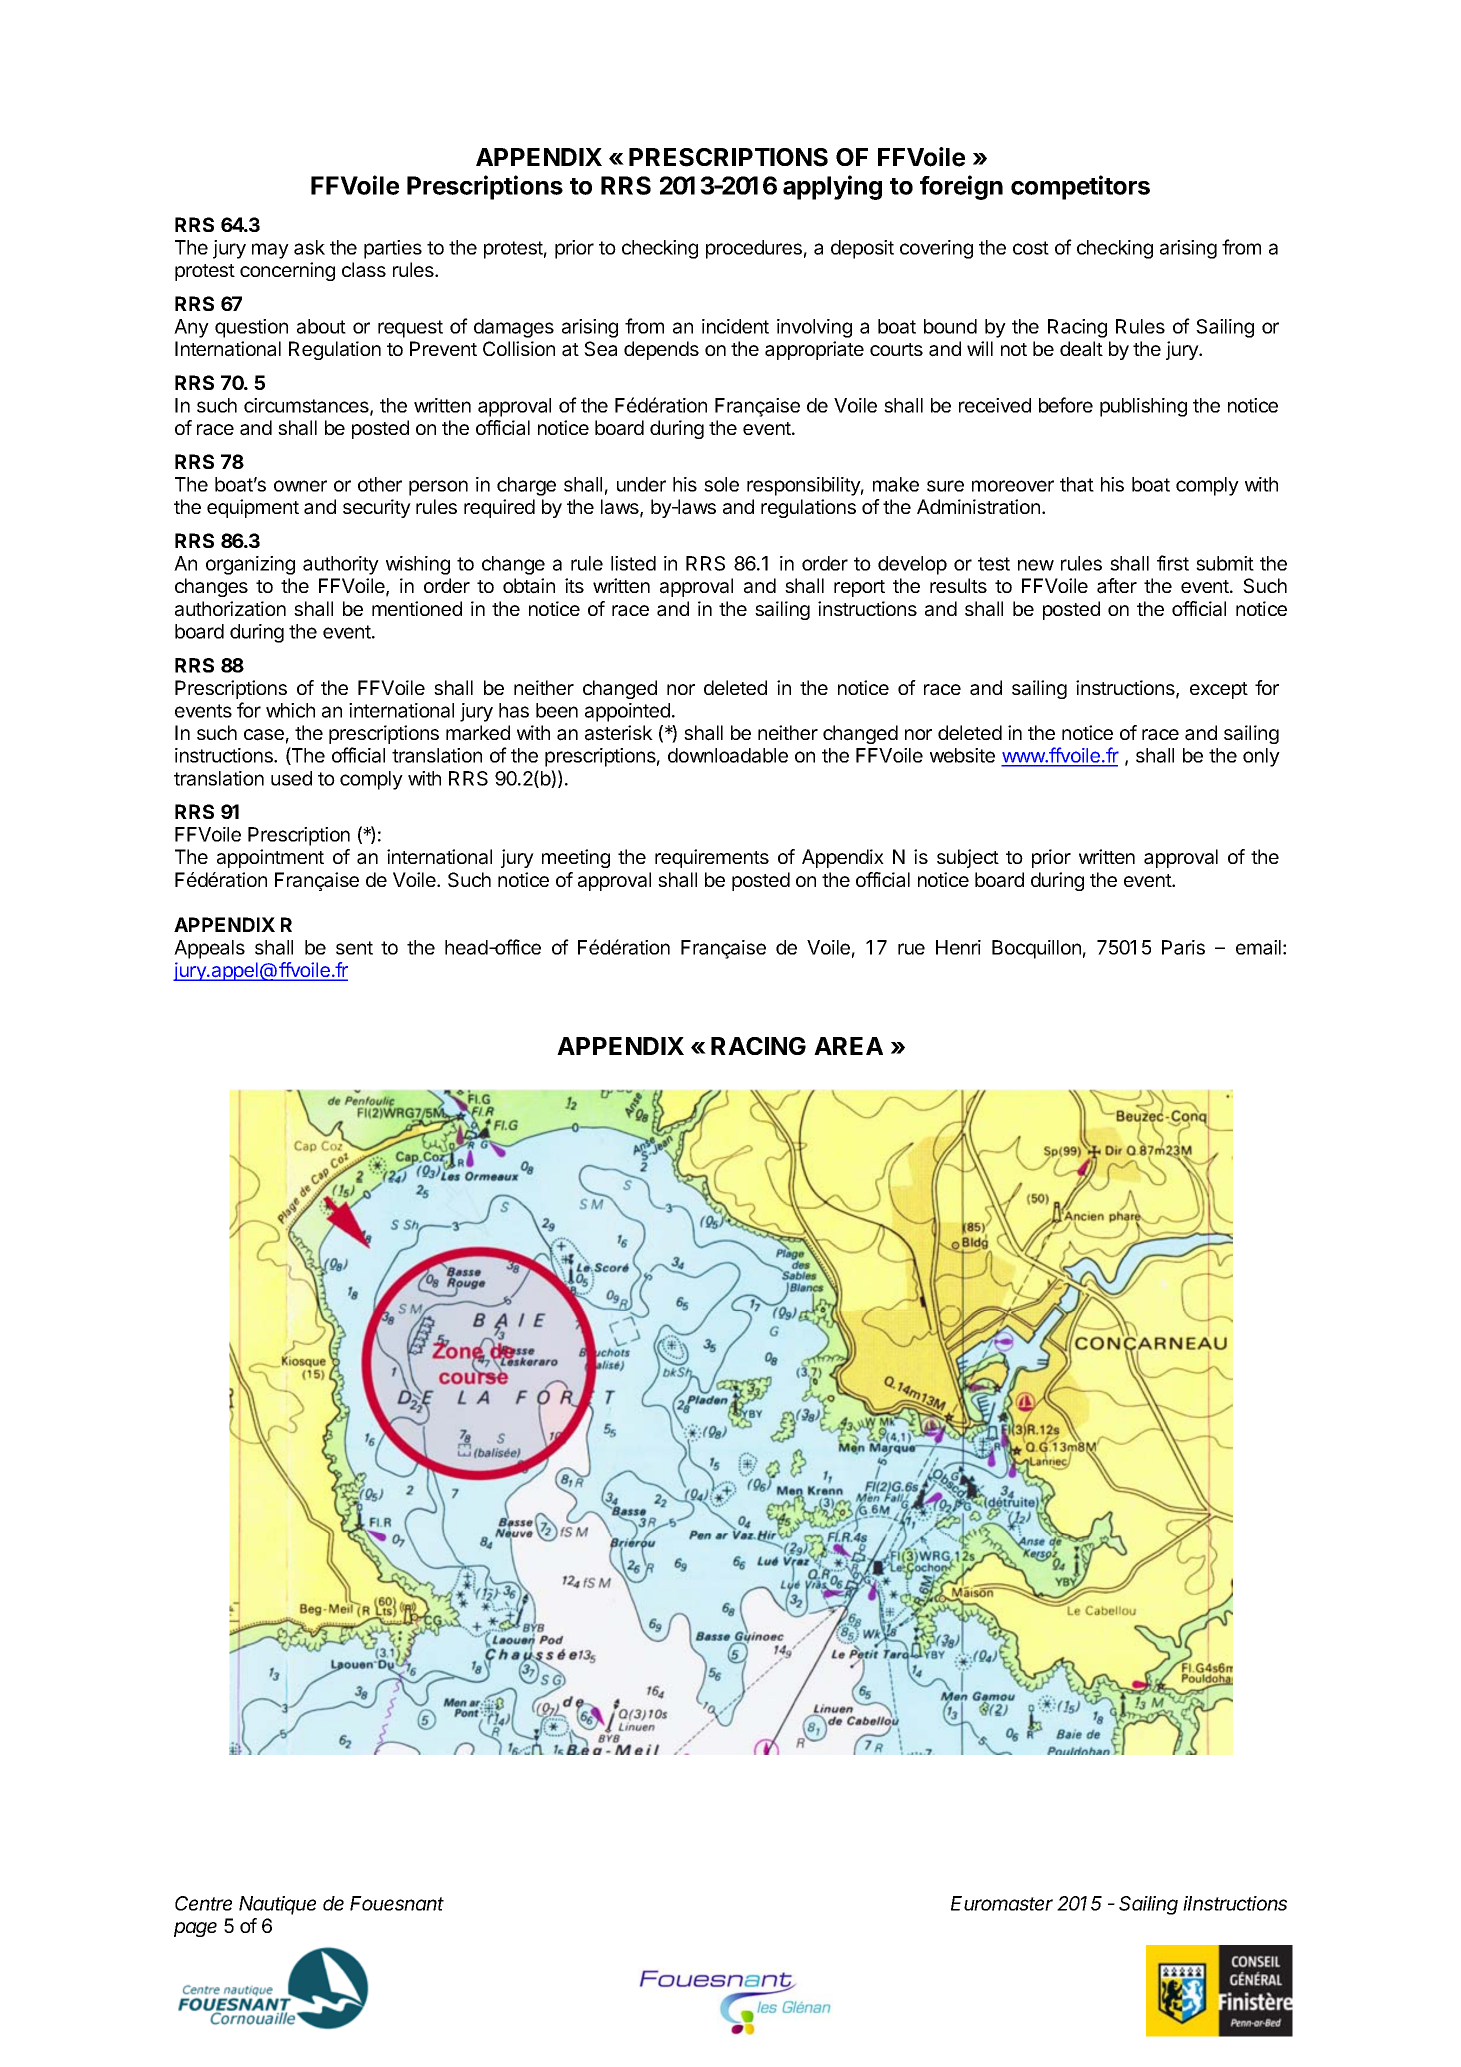  Describe the element at coordinates (754, 249) in the document. I see `procedures` at that location.
